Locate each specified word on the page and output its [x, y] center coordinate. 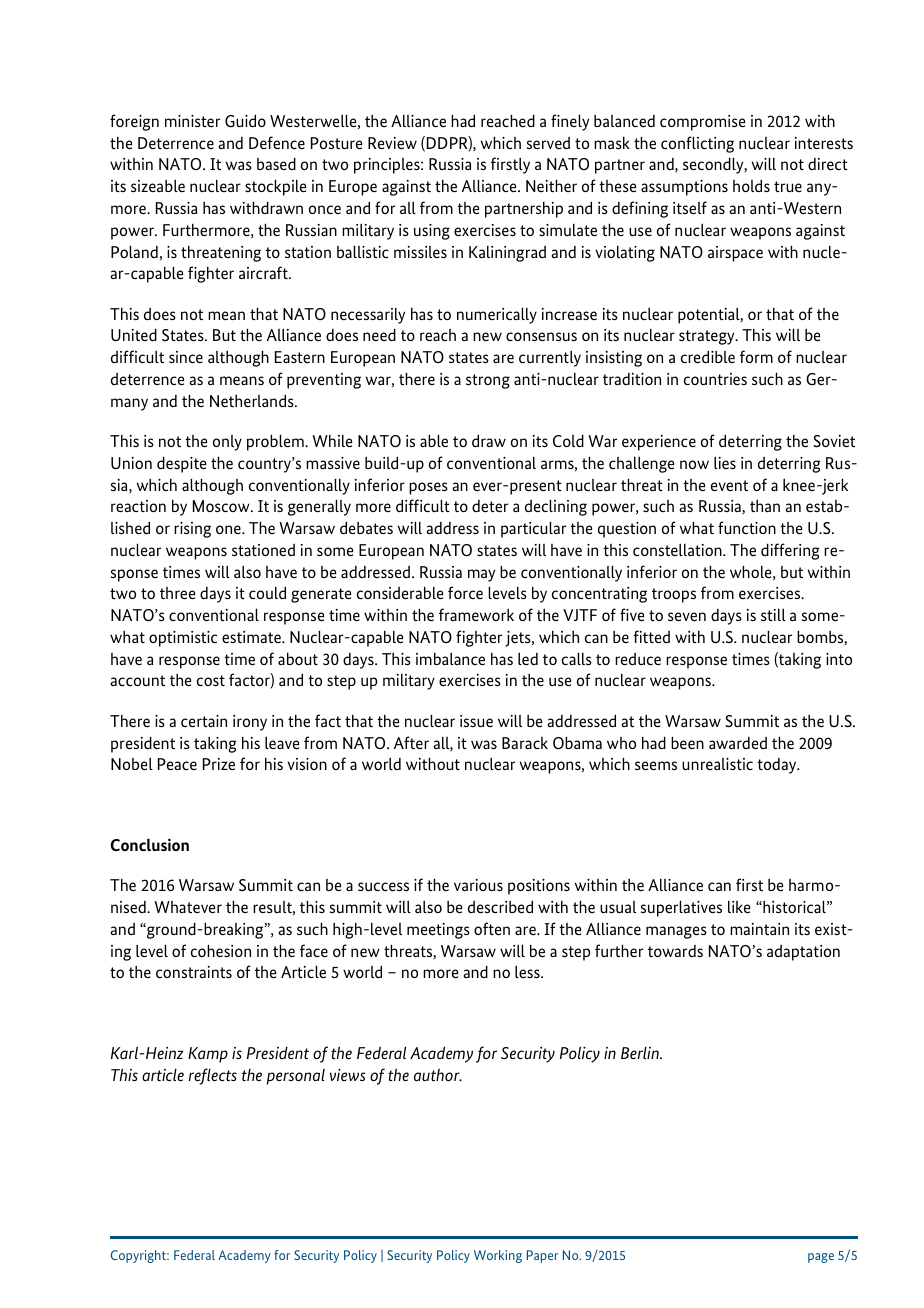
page [821, 1258]
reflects [212, 1076]
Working [498, 1256]
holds [751, 185]
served [548, 143]
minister [192, 121]
